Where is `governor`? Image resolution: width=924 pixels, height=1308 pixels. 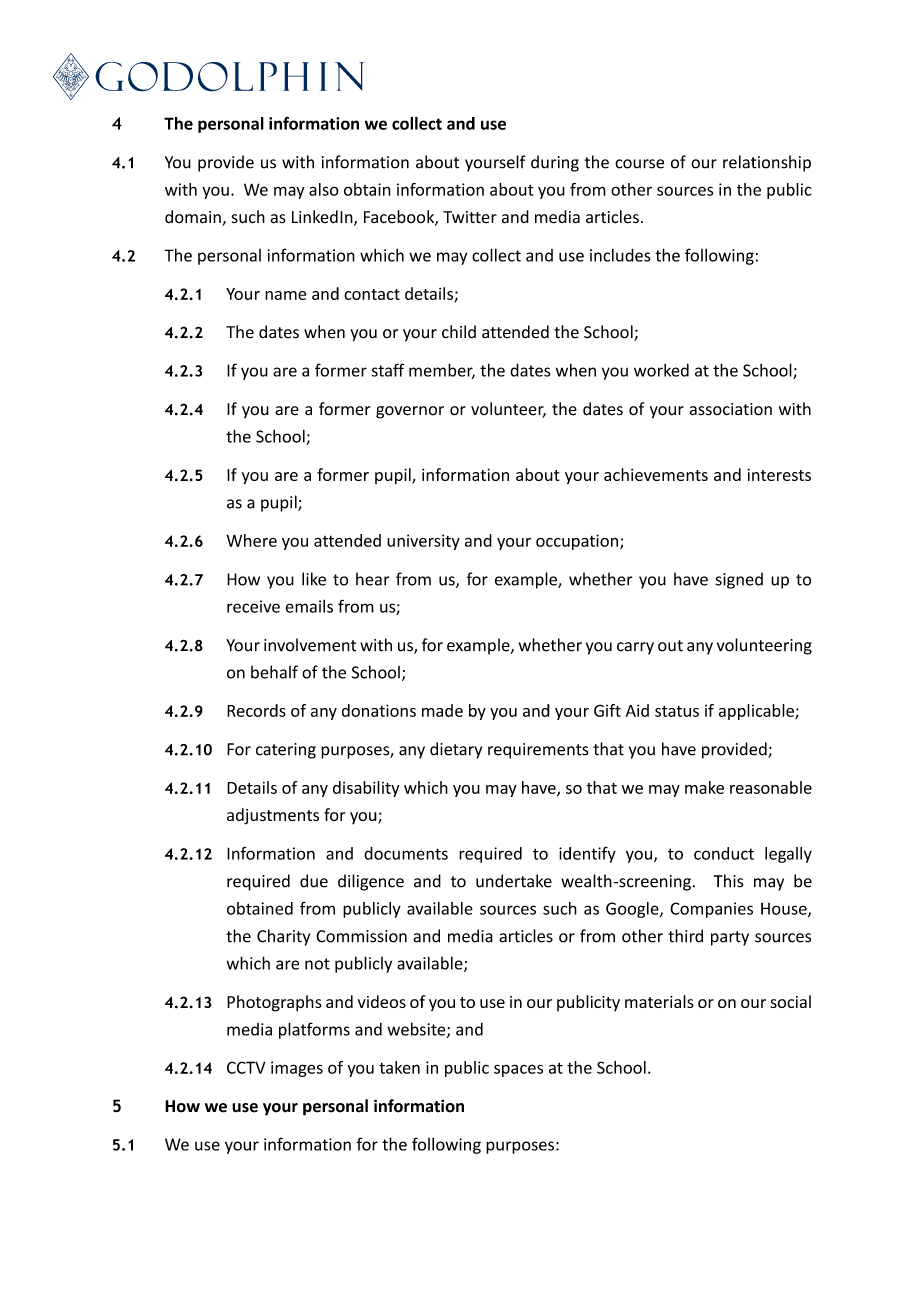 governor is located at coordinates (410, 412).
